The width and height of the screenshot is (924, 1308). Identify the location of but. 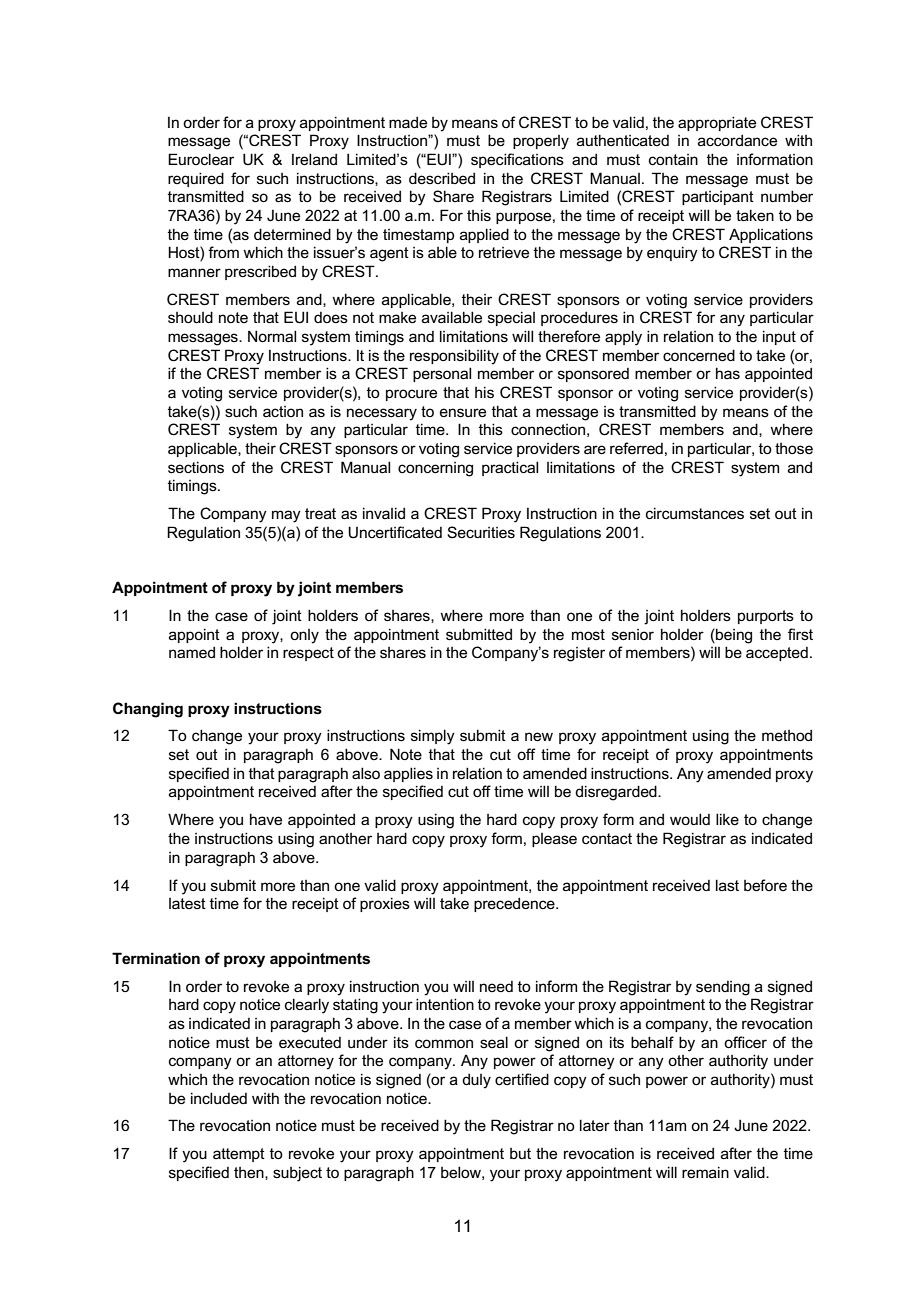
(520, 1153).
